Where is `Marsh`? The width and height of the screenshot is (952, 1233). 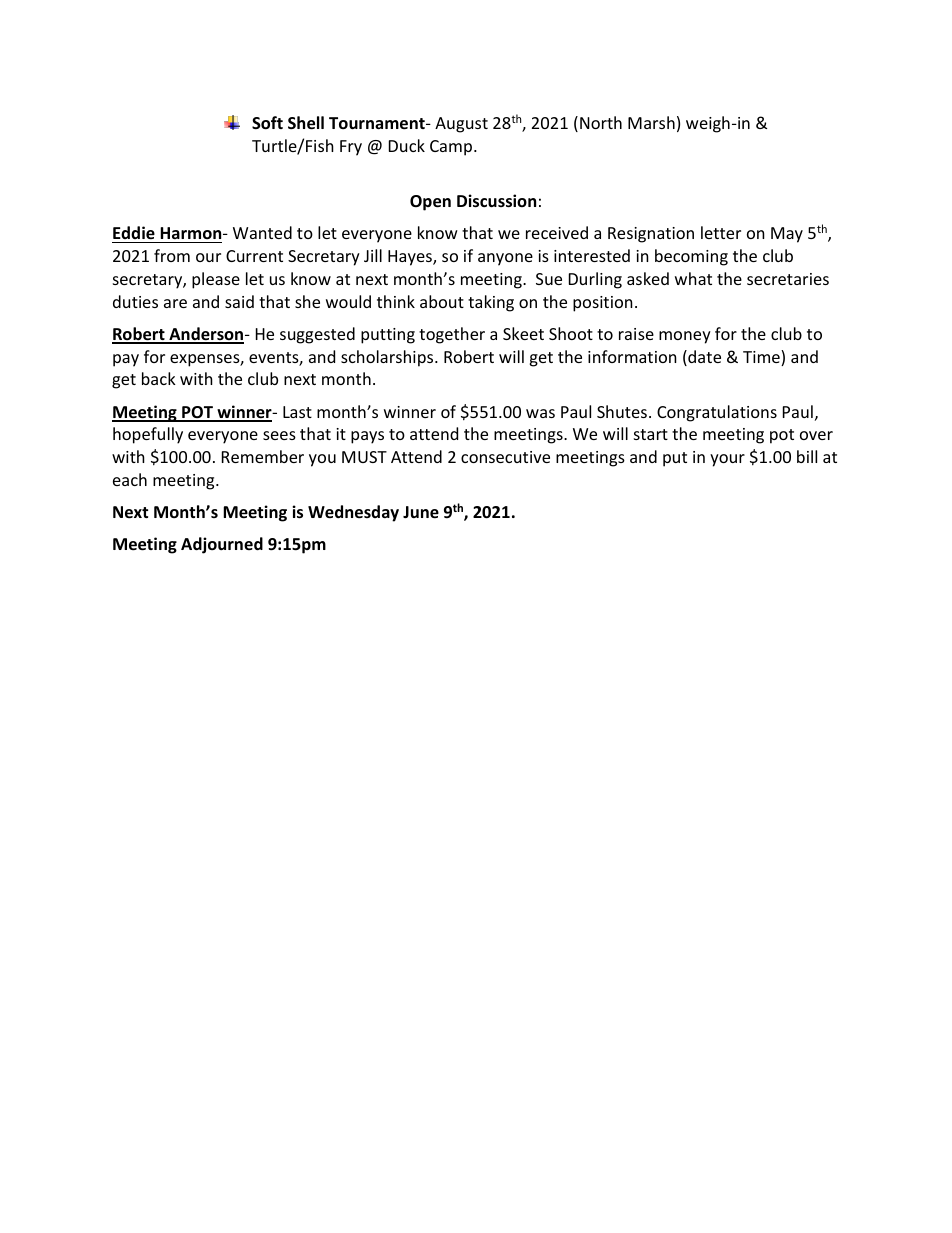
Marsh is located at coordinates (651, 122).
